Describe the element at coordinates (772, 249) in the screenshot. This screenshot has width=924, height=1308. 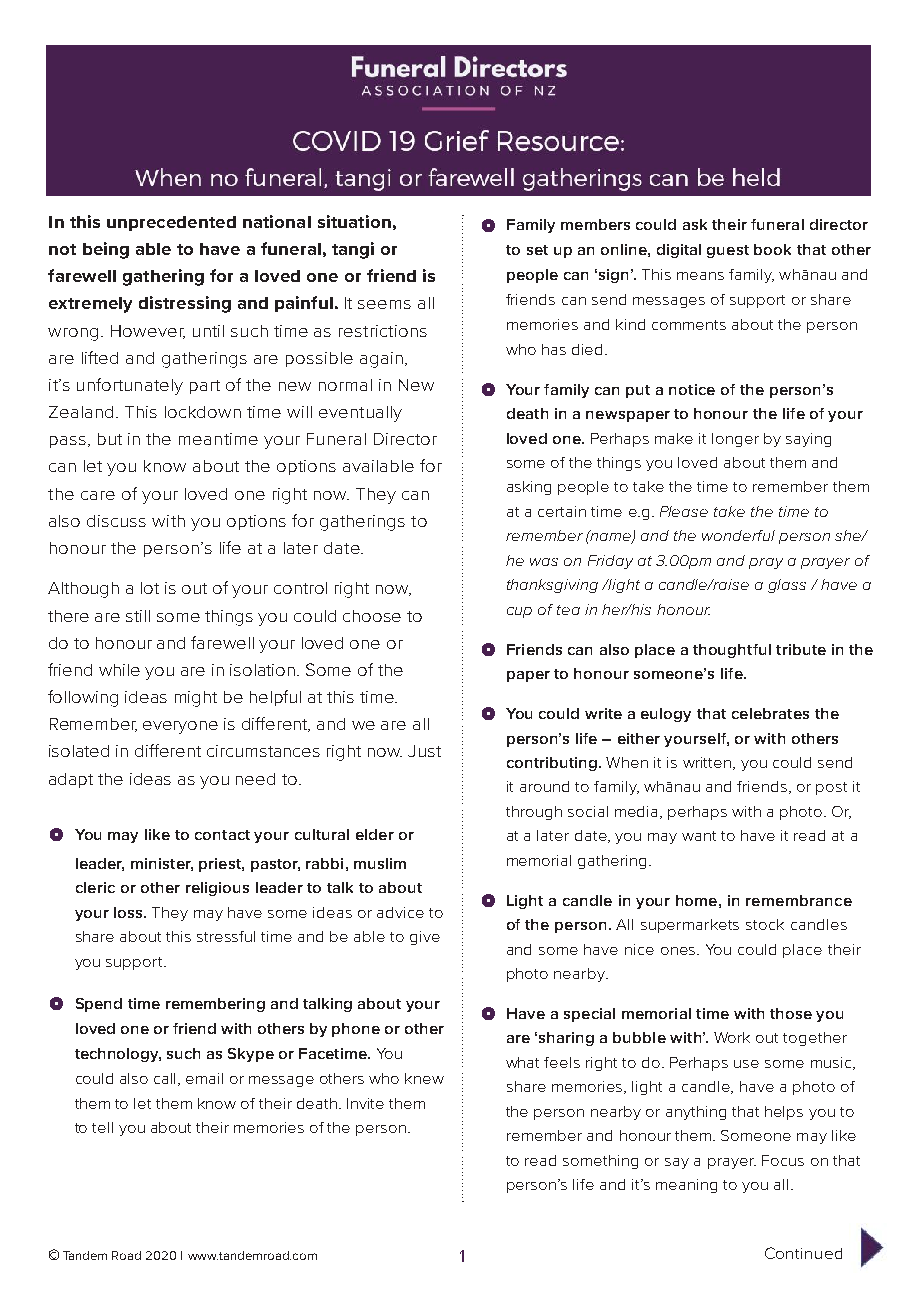
I see `book` at that location.
